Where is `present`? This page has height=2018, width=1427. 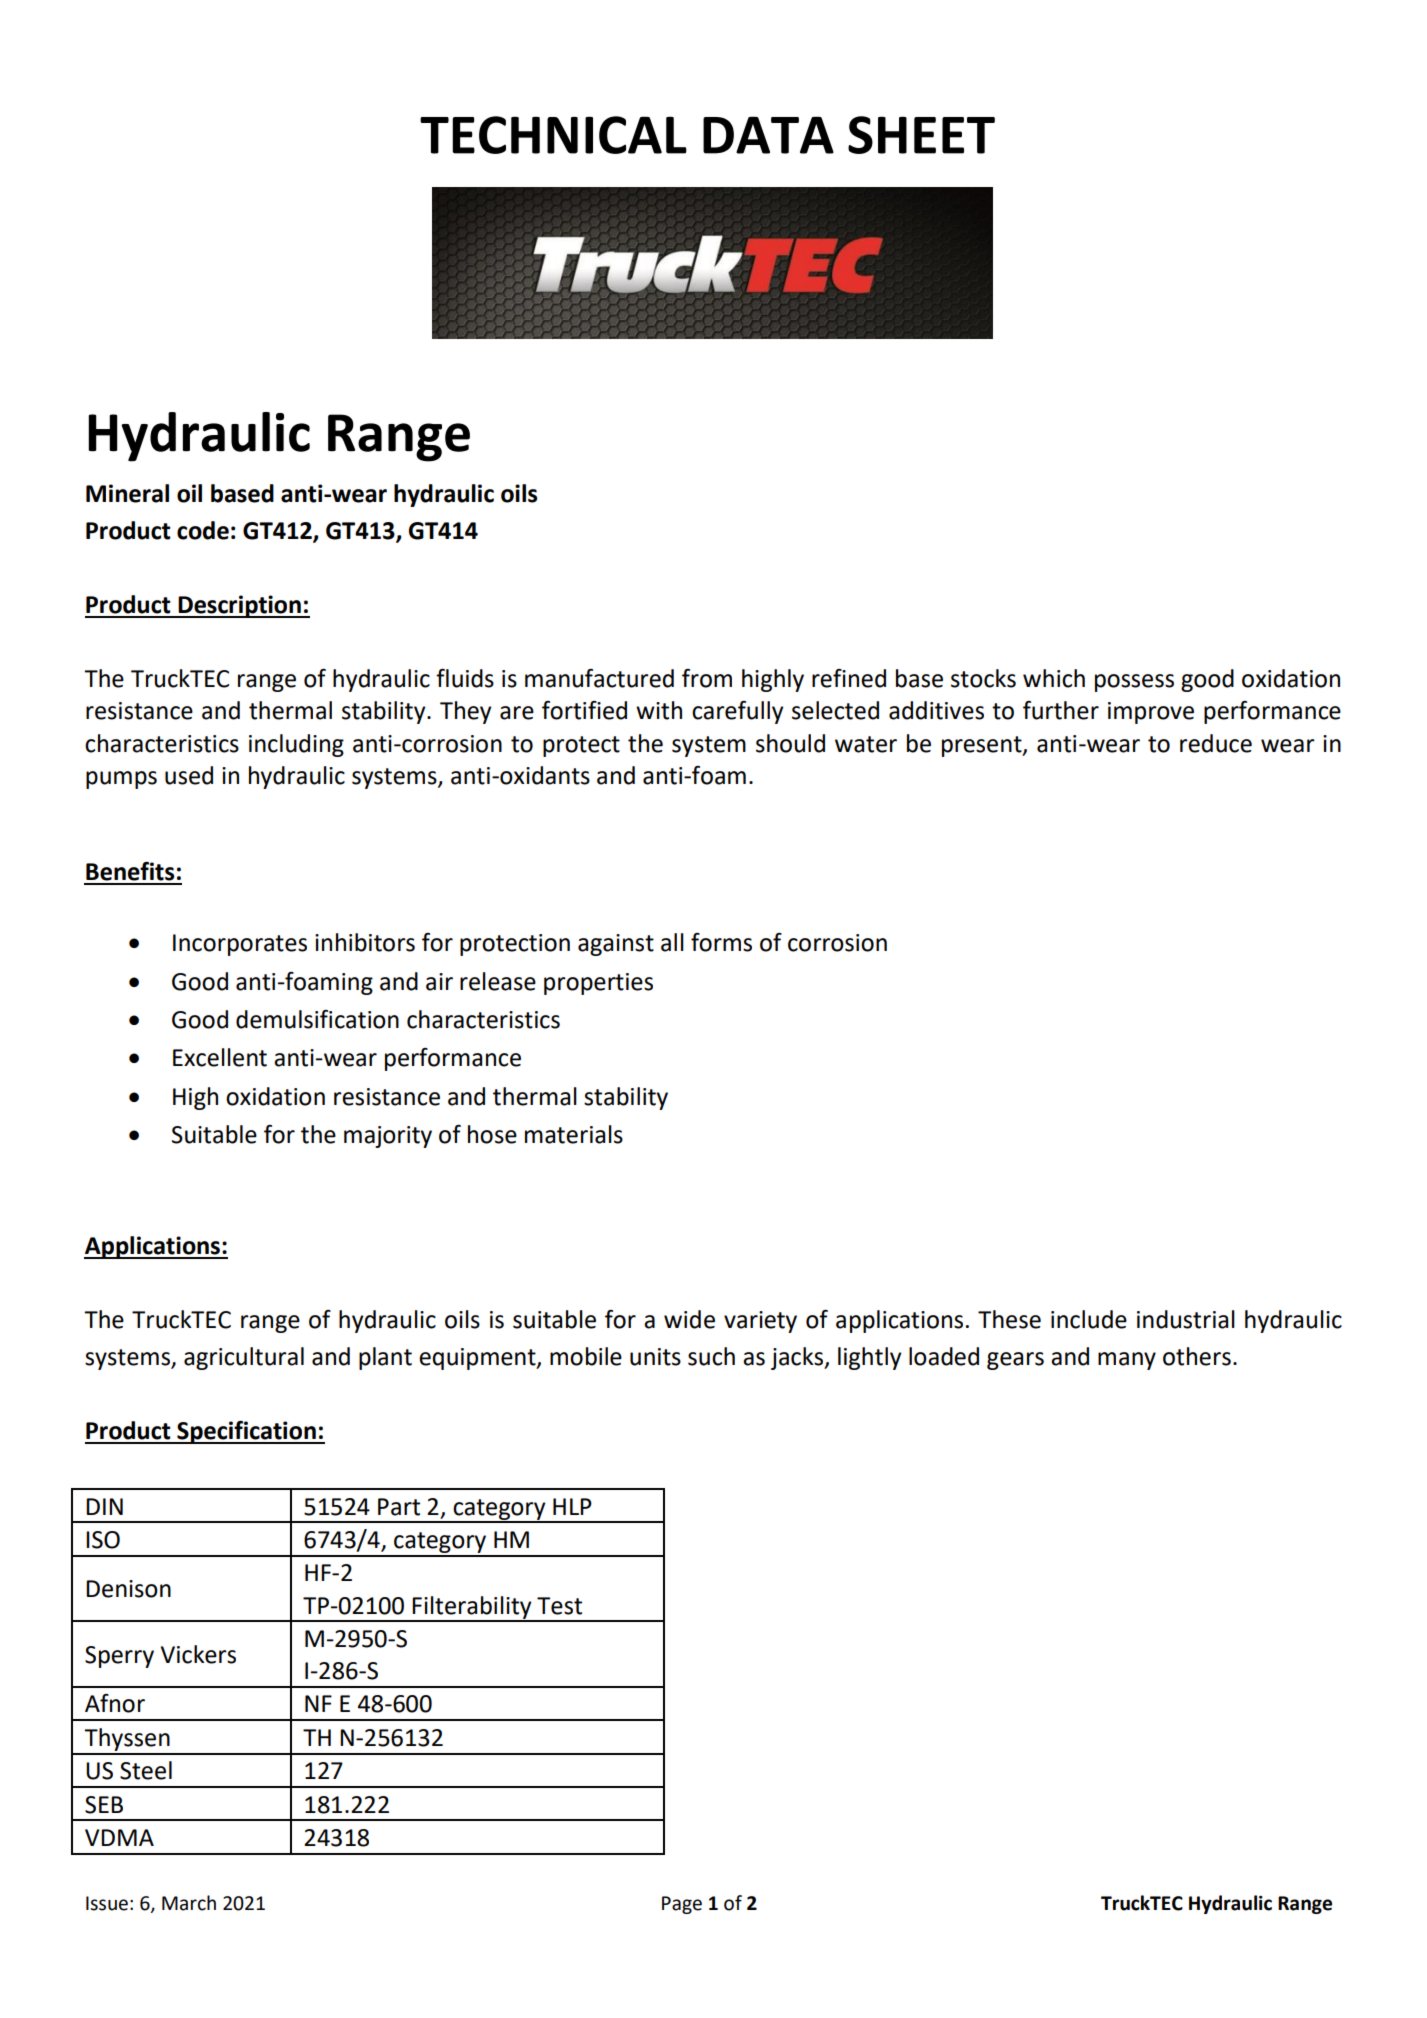
present is located at coordinates (983, 746).
